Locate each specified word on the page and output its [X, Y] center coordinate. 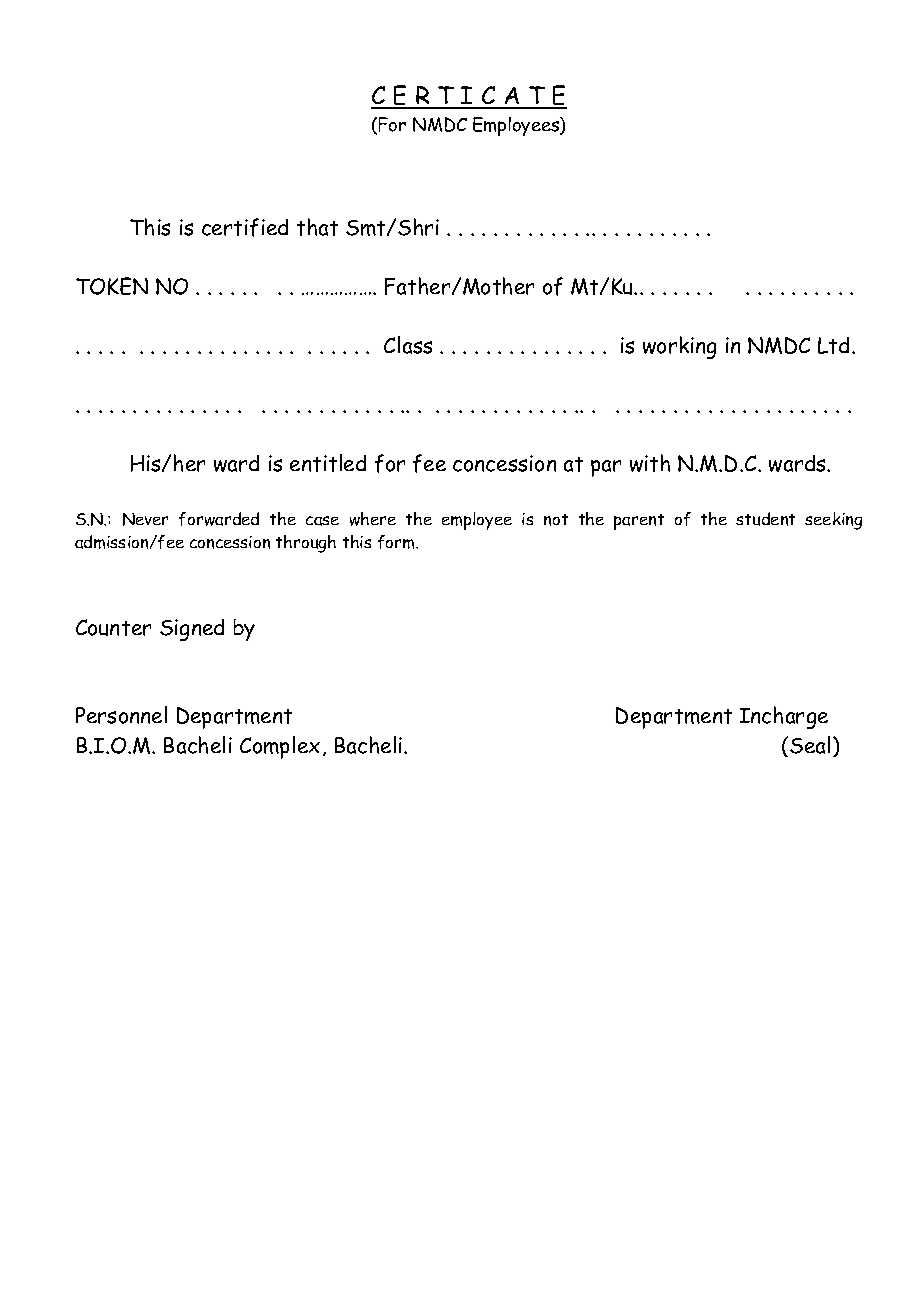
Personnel [121, 715]
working [679, 347]
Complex [280, 747]
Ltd [835, 345]
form [397, 542]
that [317, 227]
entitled [328, 463]
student [765, 519]
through [306, 544]
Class [408, 345]
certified [245, 227]
